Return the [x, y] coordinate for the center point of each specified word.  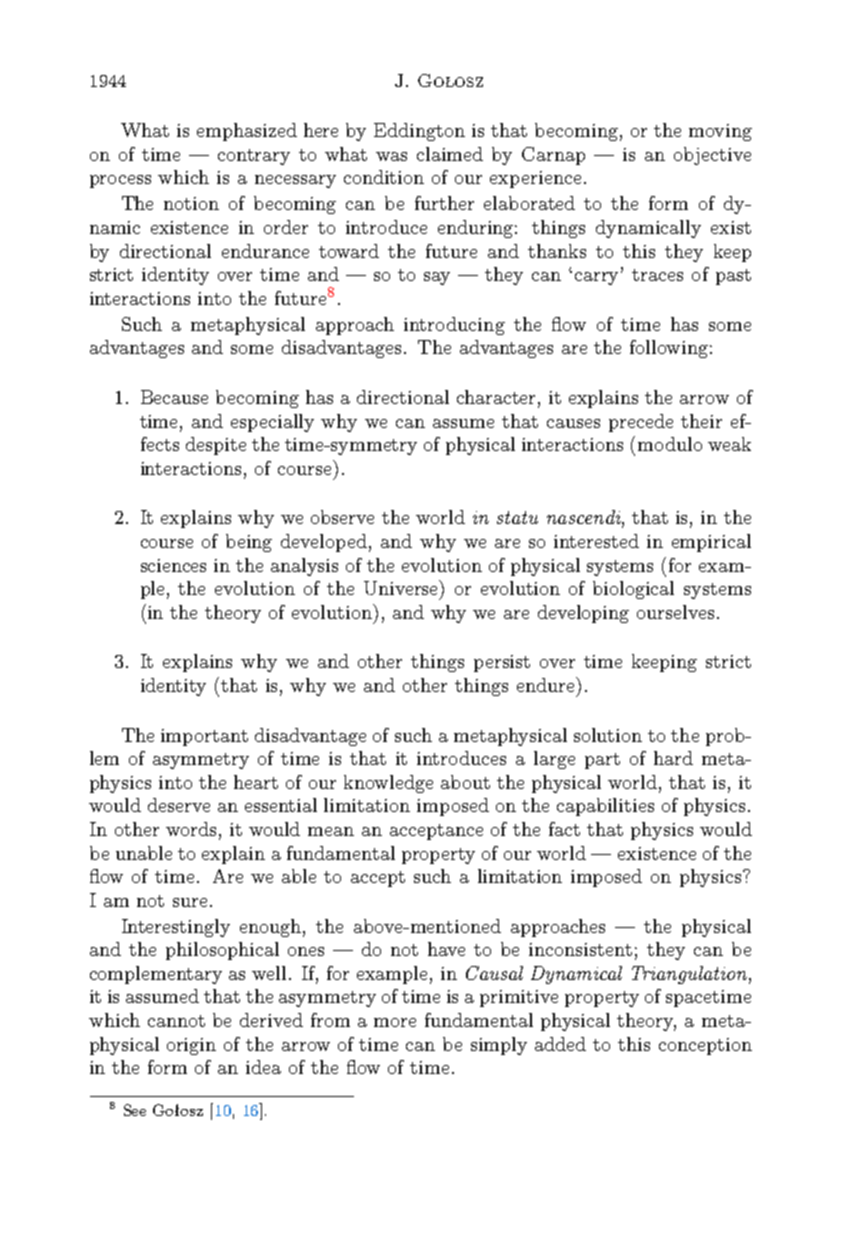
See [135, 1110]
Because [174, 397]
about [465, 782]
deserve [179, 805]
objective [712, 156]
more [395, 1022]
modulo [670, 444]
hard [673, 758]
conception [705, 1046]
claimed [450, 154]
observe [342, 517]
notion [191, 203]
